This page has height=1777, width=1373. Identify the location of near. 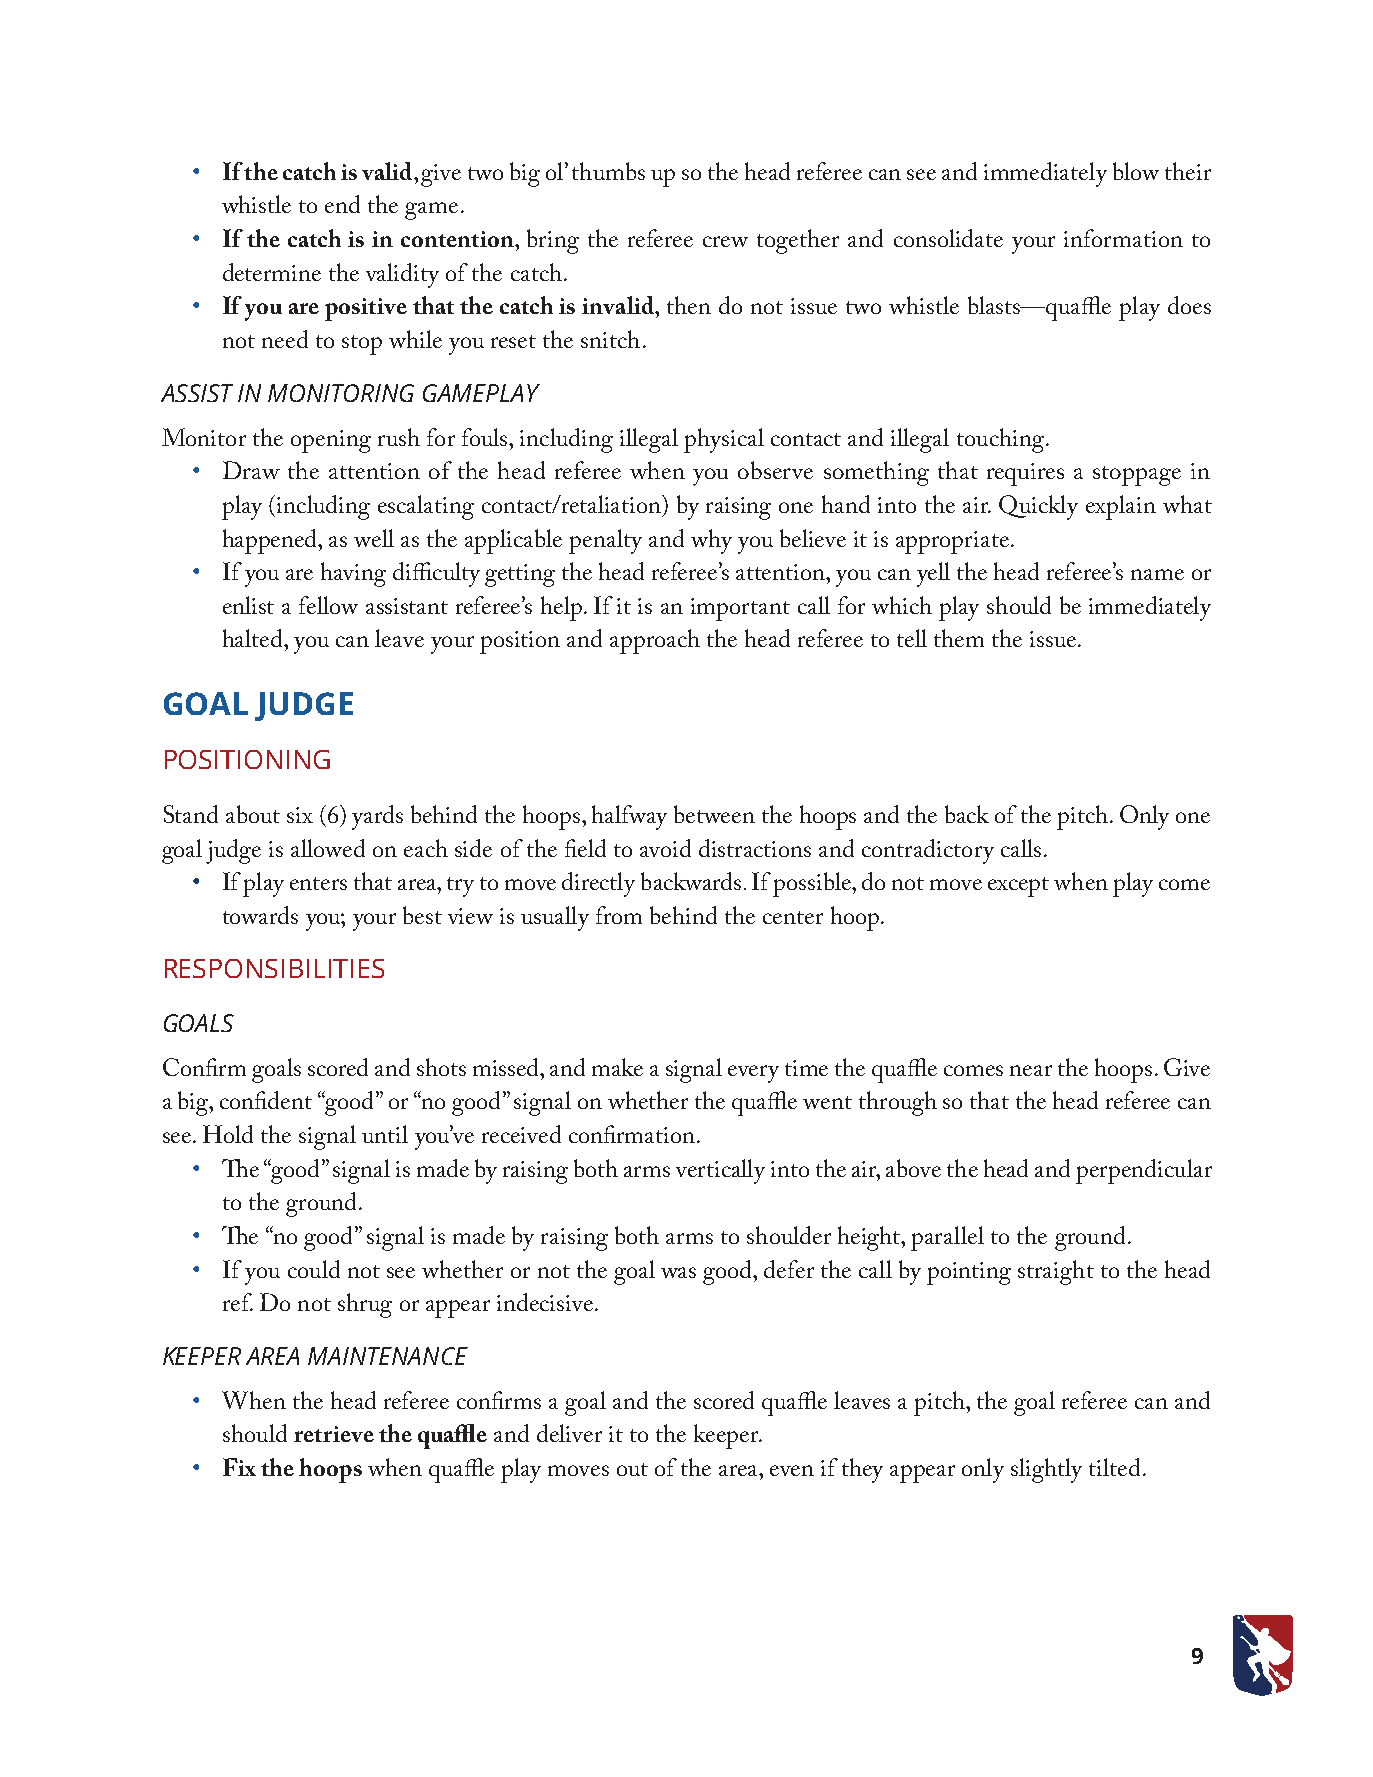
(1031, 1070).
